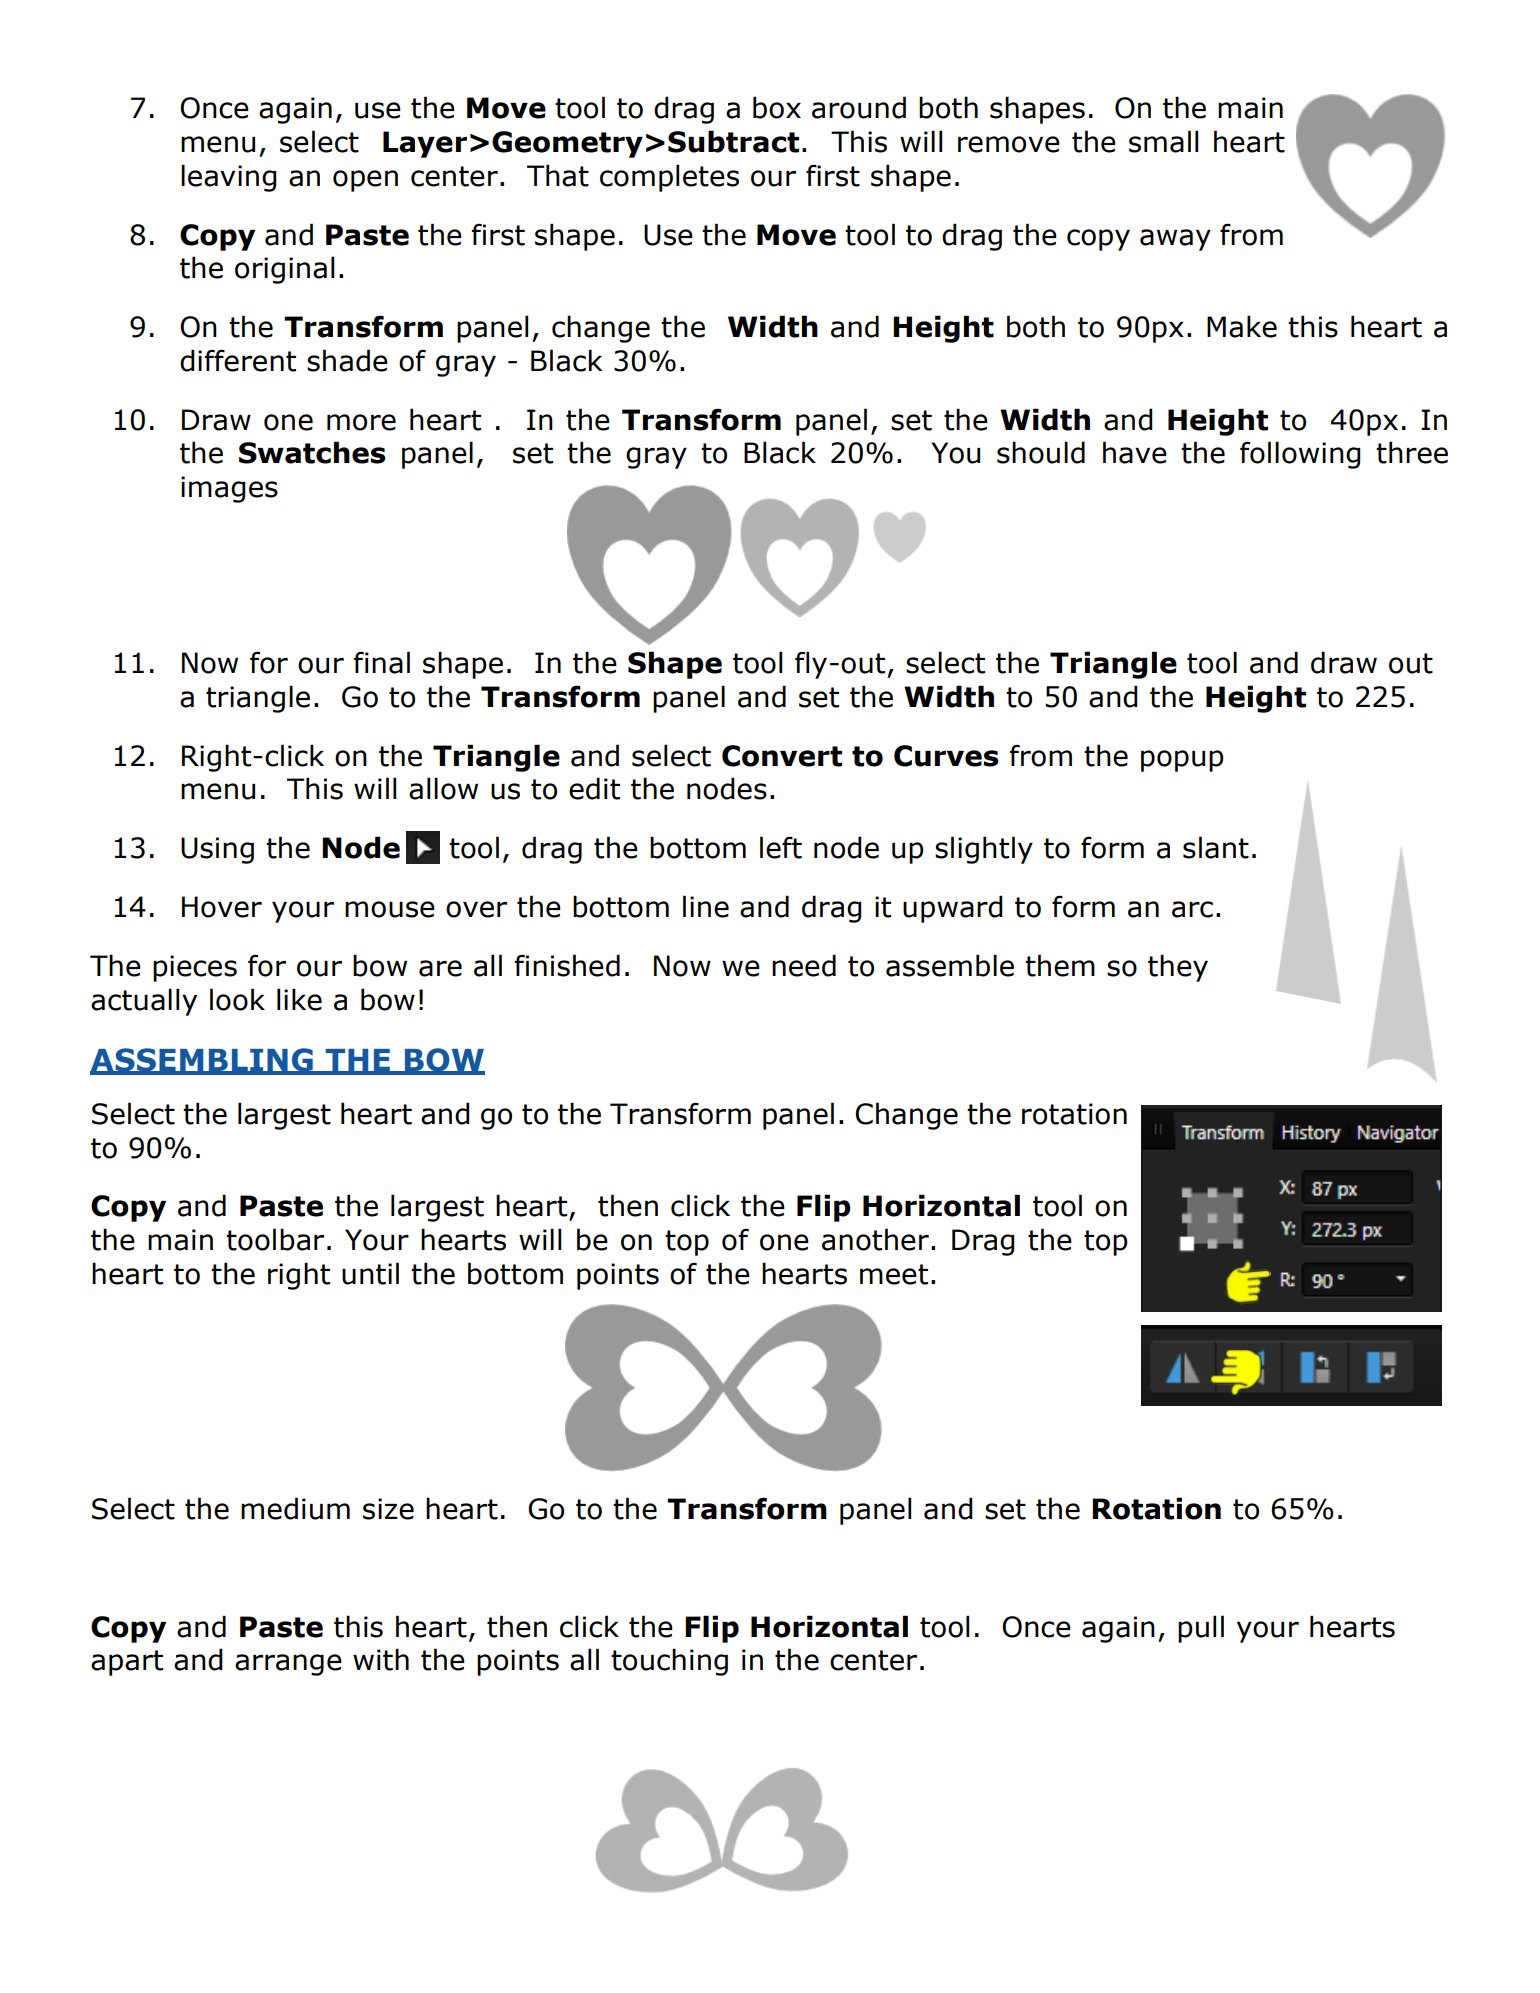 Image resolution: width=1540 pixels, height=1993 pixels. Describe the element at coordinates (875, 1239) in the document. I see `another` at that location.
